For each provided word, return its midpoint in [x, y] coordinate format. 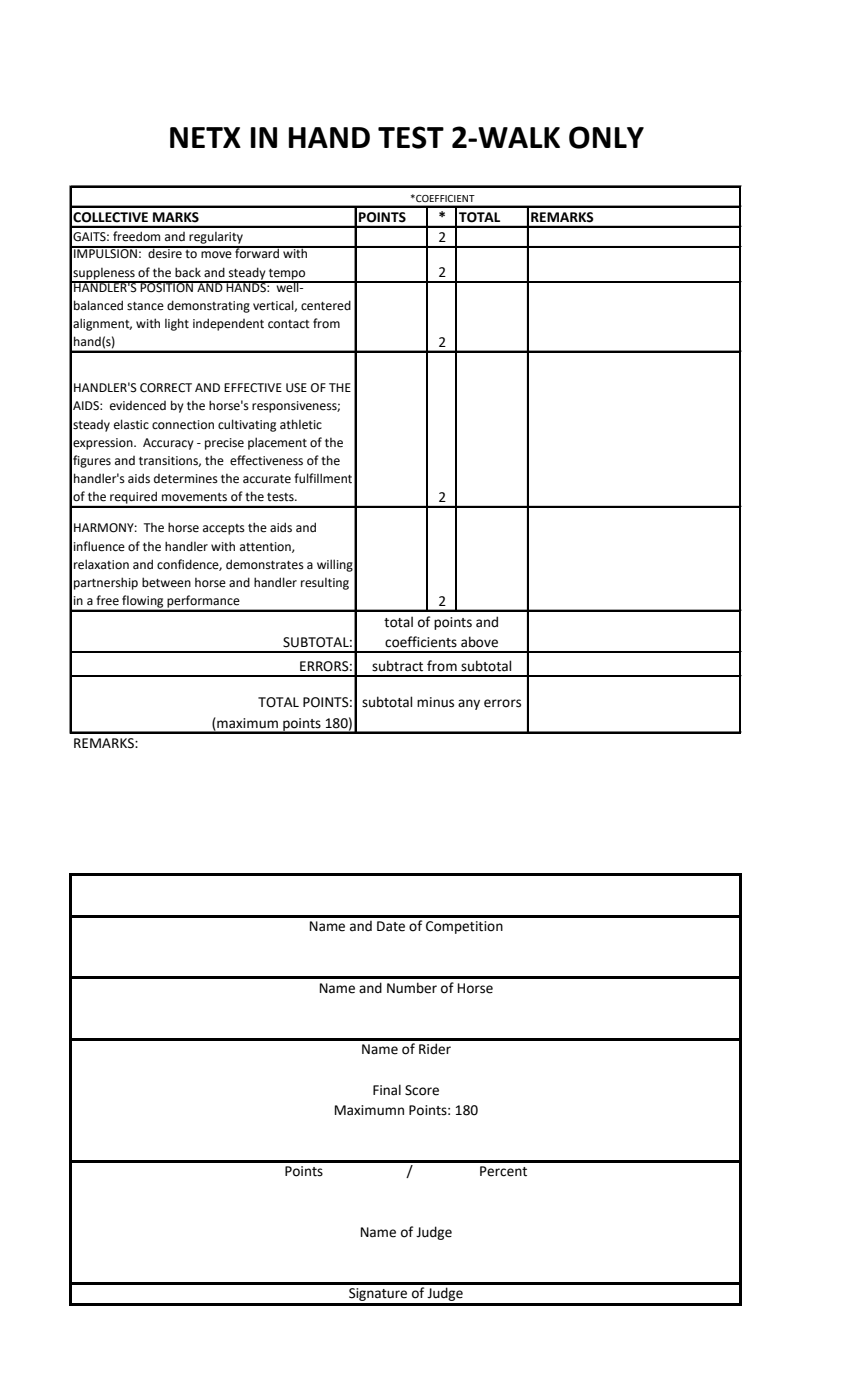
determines [186, 479]
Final [387, 1090]
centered [326, 305]
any [469, 704]
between [166, 582]
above [479, 642]
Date [391, 926]
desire [165, 252]
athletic [301, 424]
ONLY [606, 137]
